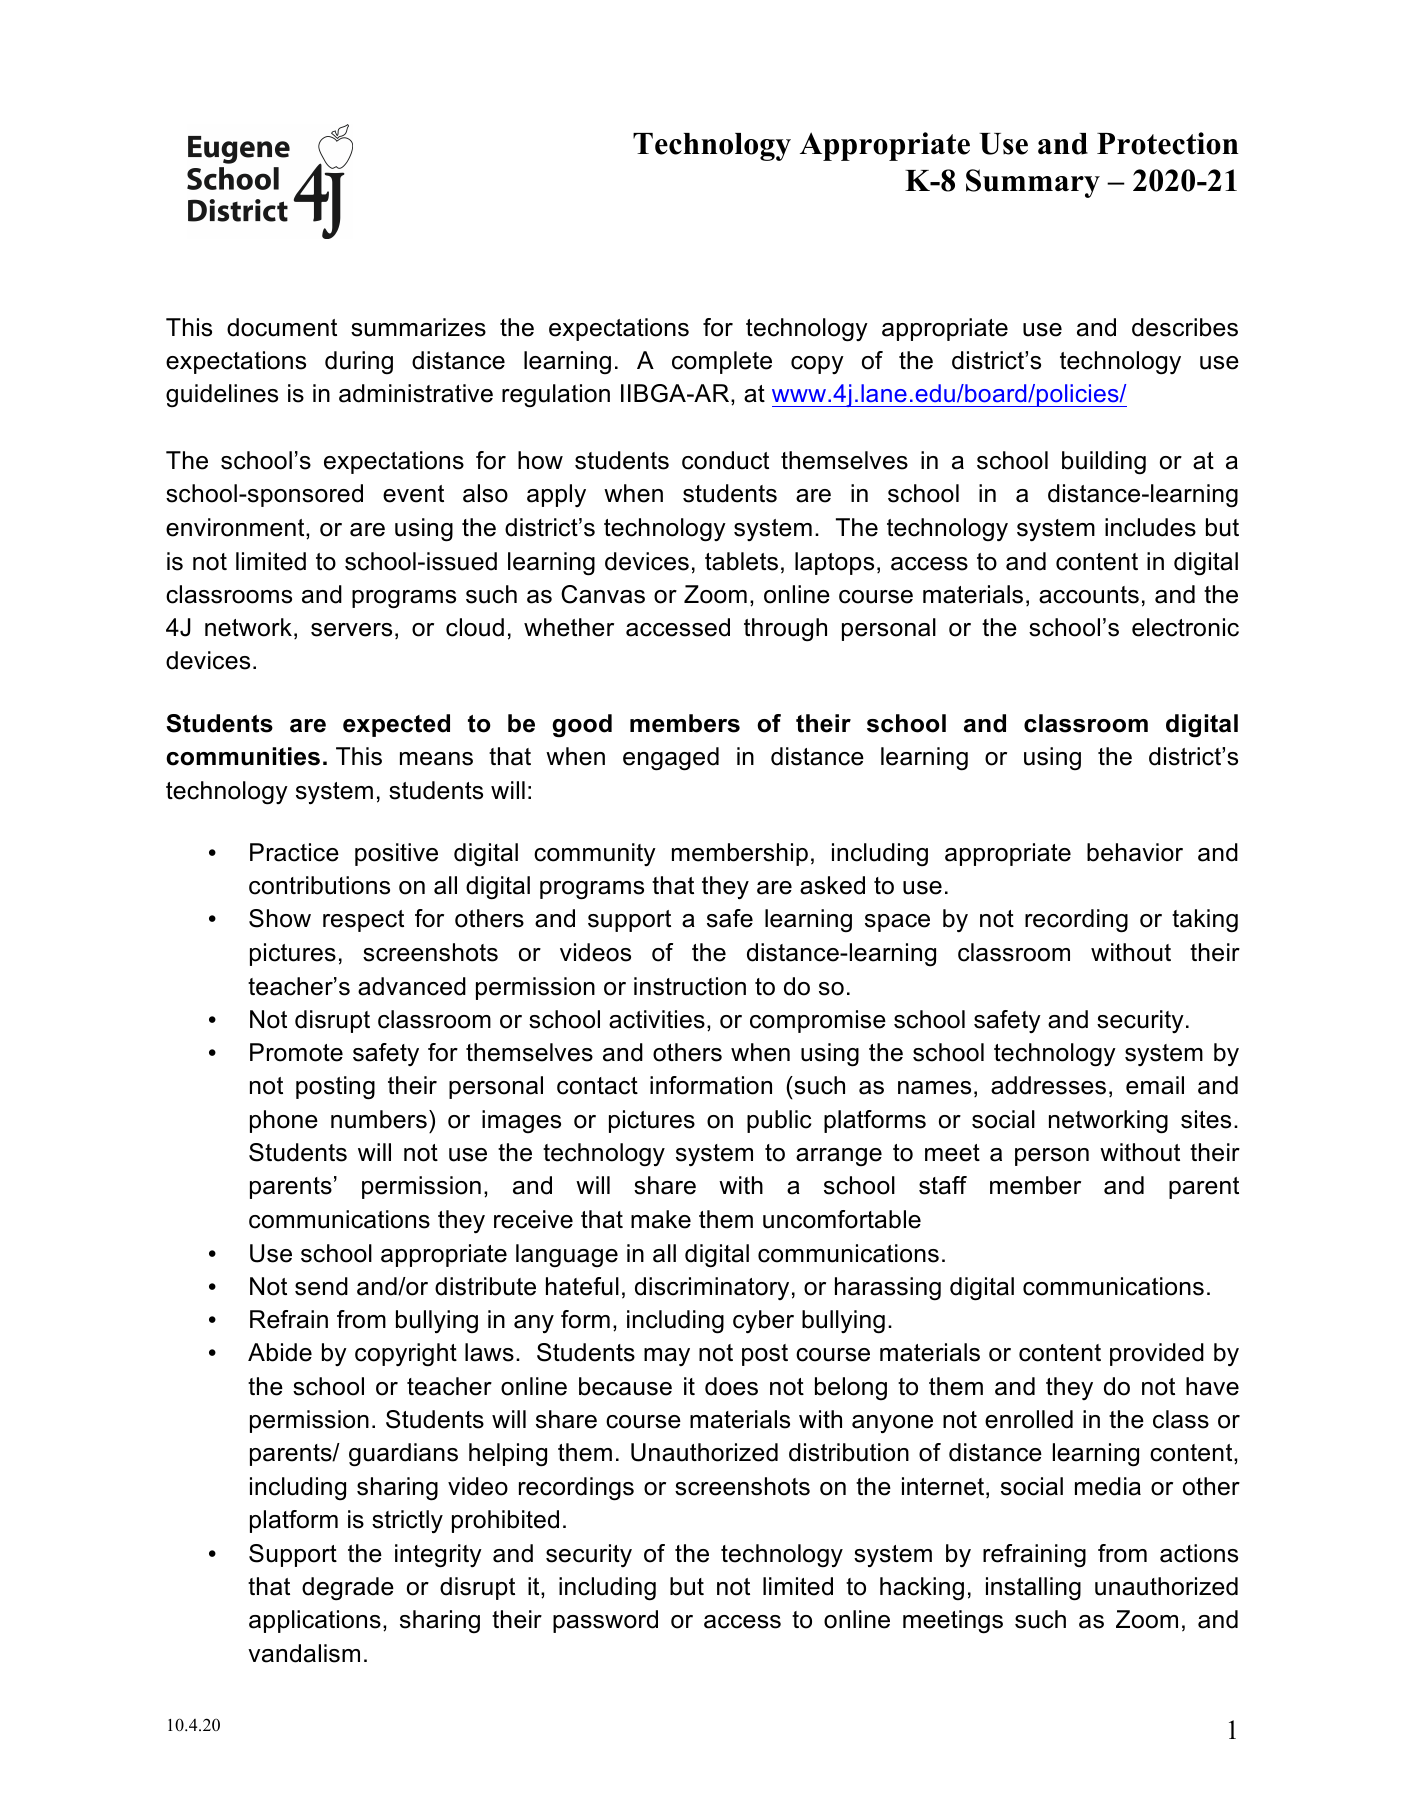  What do you see at coordinates (725, 460) in the screenshot?
I see `conduct` at bounding box center [725, 460].
